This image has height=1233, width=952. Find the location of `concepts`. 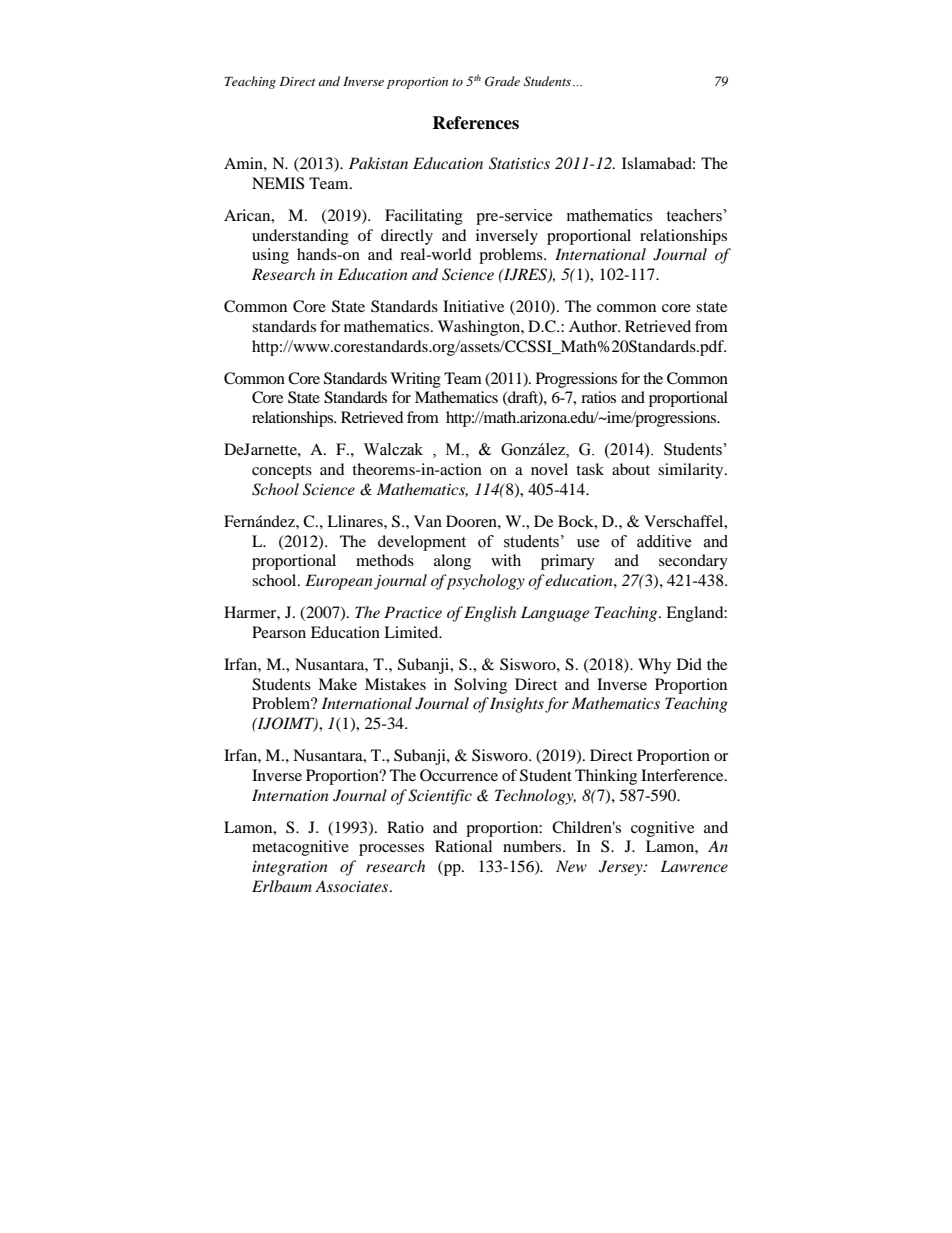

concepts is located at coordinates (282, 472).
